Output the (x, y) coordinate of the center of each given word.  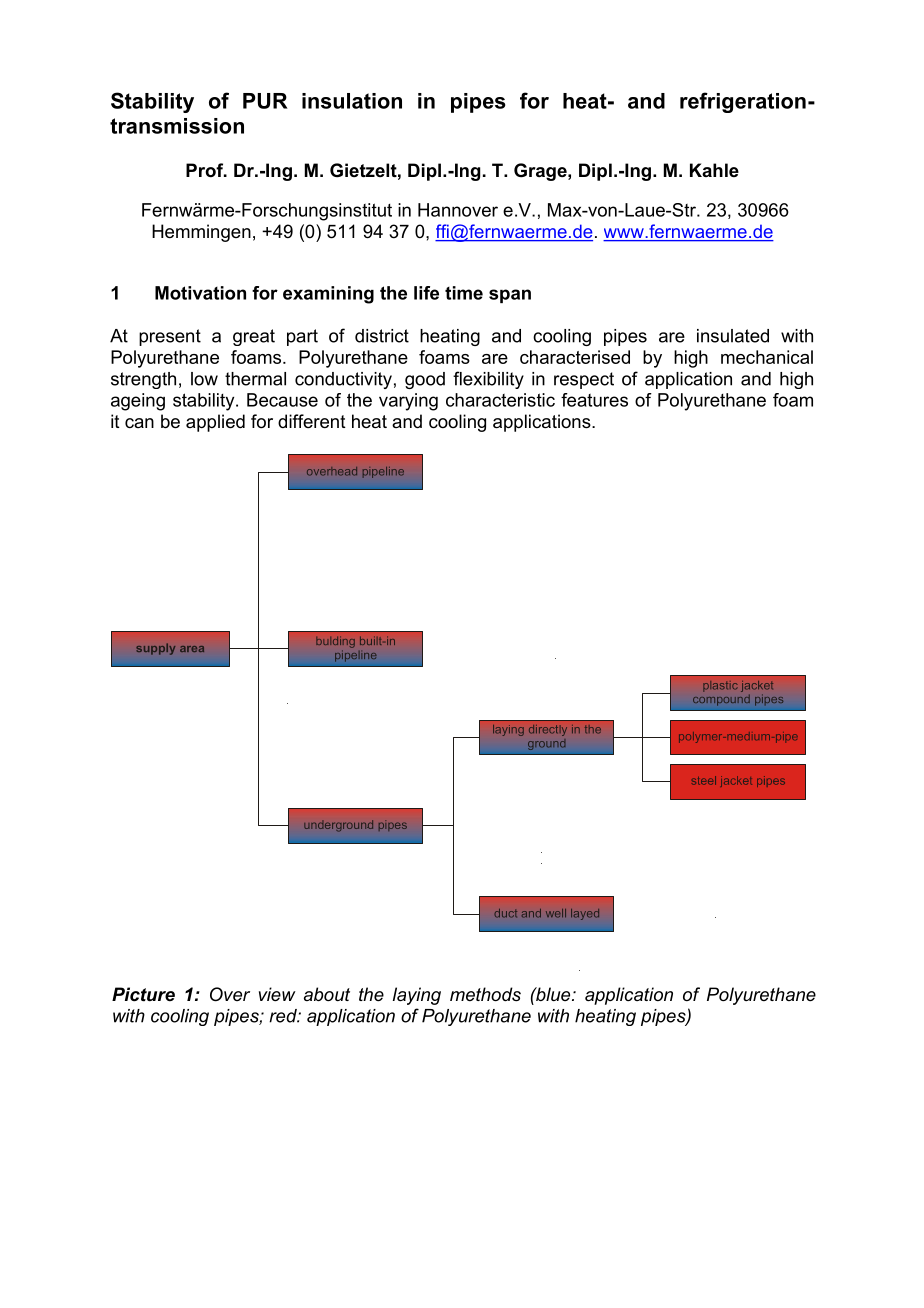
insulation (352, 101)
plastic (720, 686)
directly (548, 730)
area (192, 649)
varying (408, 402)
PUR (265, 101)
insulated (733, 336)
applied (215, 423)
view (277, 994)
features (594, 400)
